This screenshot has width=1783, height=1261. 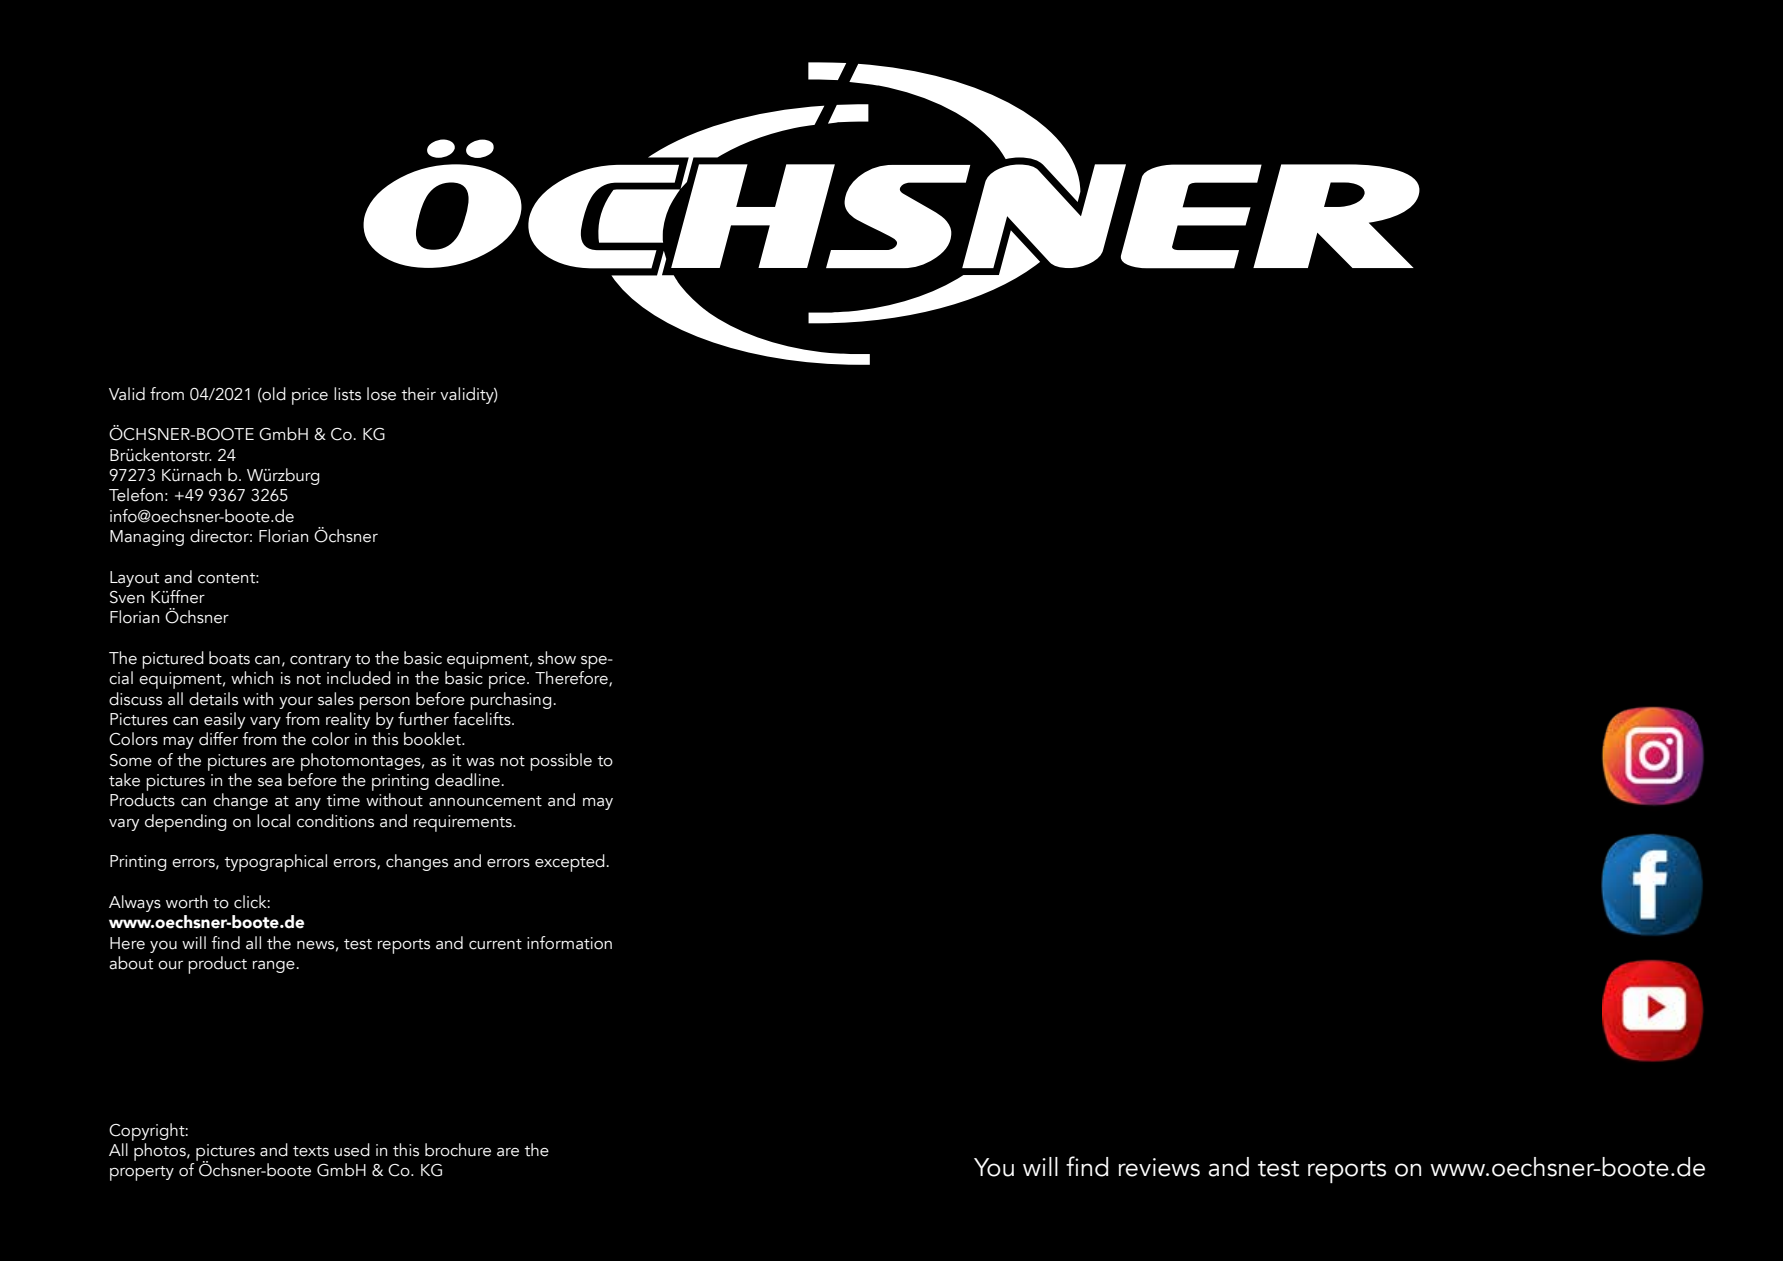 What do you see at coordinates (352, 1150) in the screenshot?
I see `used` at bounding box center [352, 1150].
